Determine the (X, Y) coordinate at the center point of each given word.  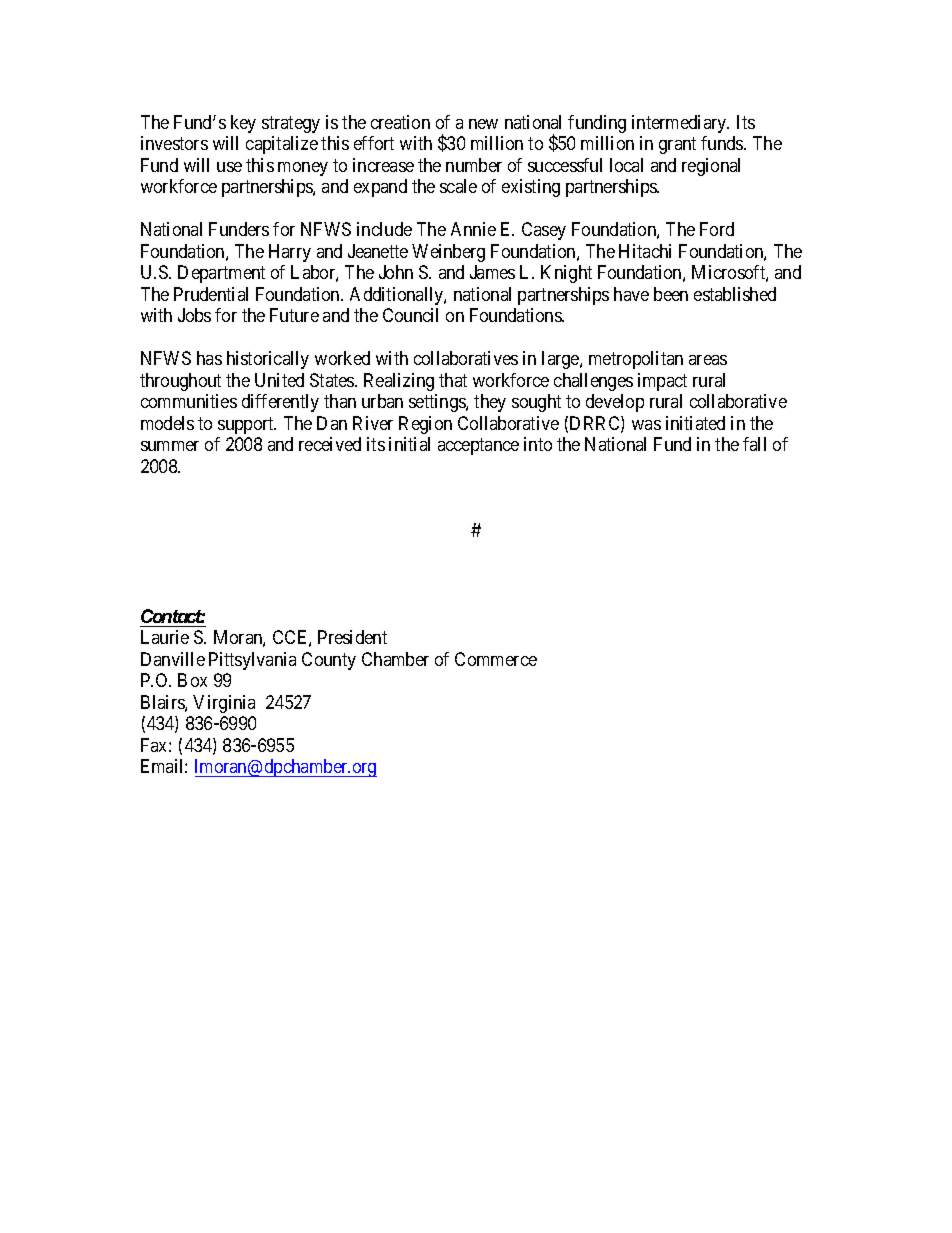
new (483, 124)
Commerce (496, 659)
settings (438, 403)
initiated (695, 423)
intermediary (680, 124)
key (243, 124)
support (247, 425)
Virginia (224, 704)
